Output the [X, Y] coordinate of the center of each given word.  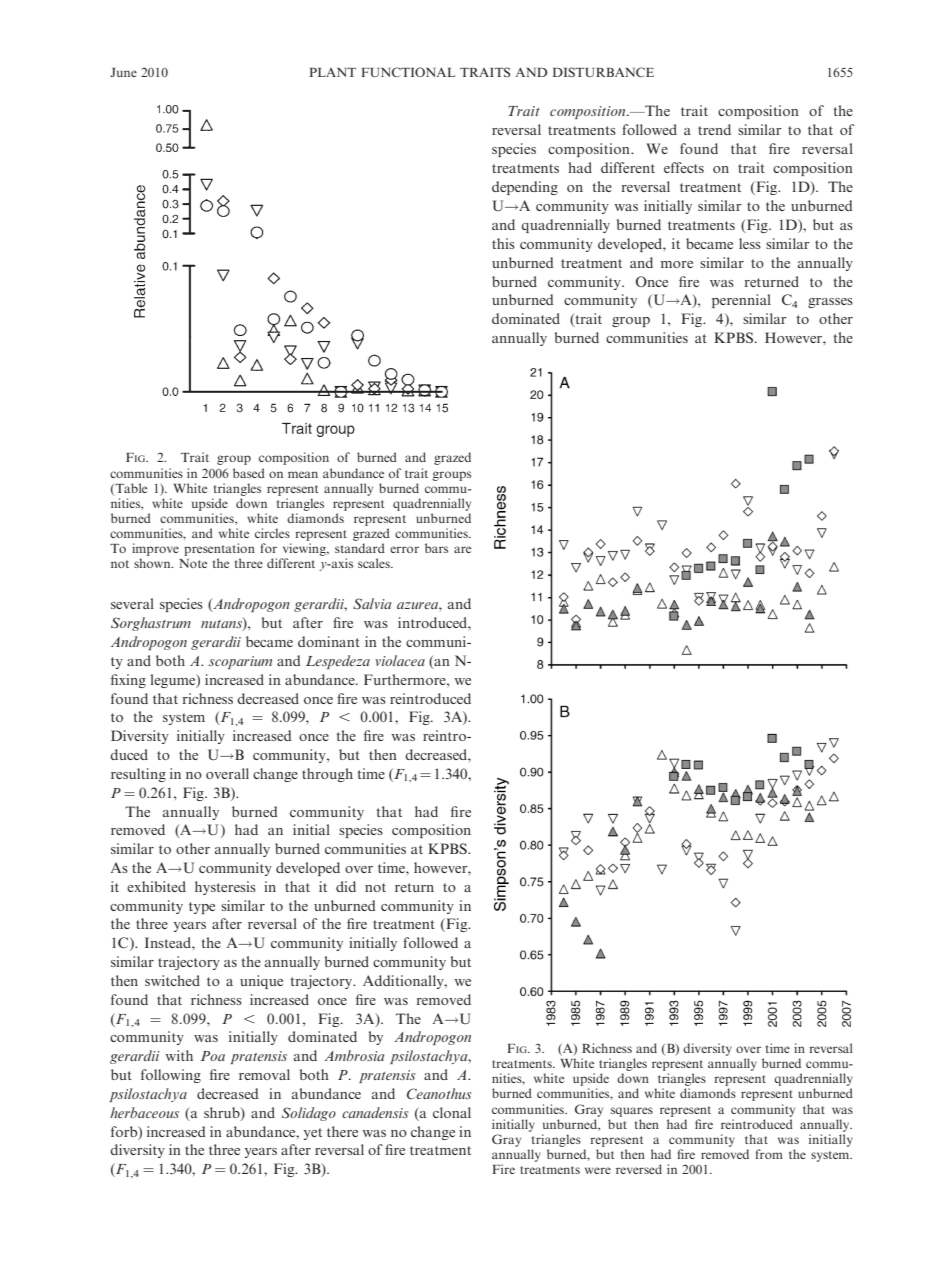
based [249, 473]
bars [436, 548]
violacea [400, 660]
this [503, 243]
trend [714, 129]
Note [193, 563]
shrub [223, 1113]
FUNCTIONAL [408, 72]
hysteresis [225, 888]
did [346, 886]
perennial [741, 301]
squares [632, 1112]
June [123, 72]
